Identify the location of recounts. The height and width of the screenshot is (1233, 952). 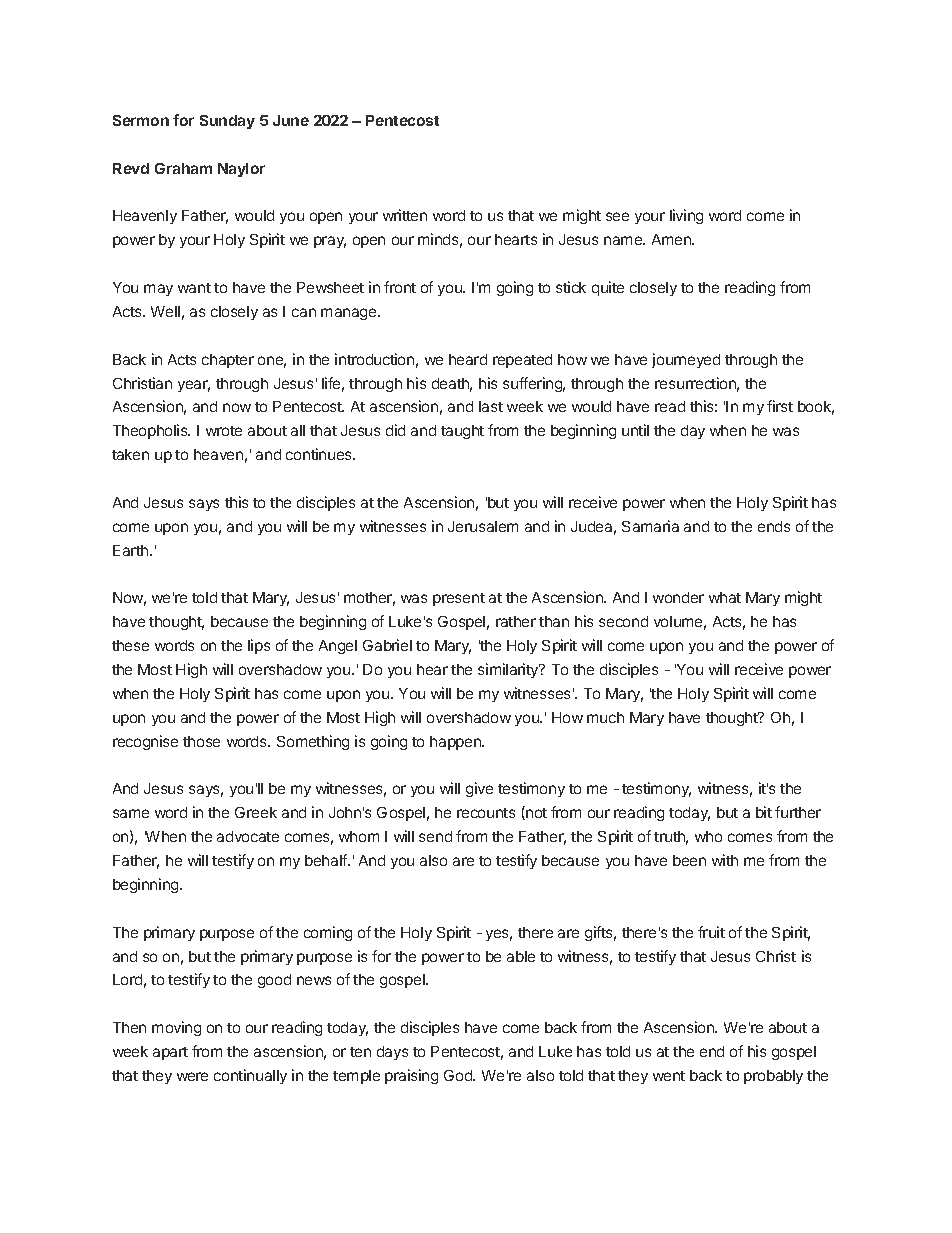
(486, 813).
